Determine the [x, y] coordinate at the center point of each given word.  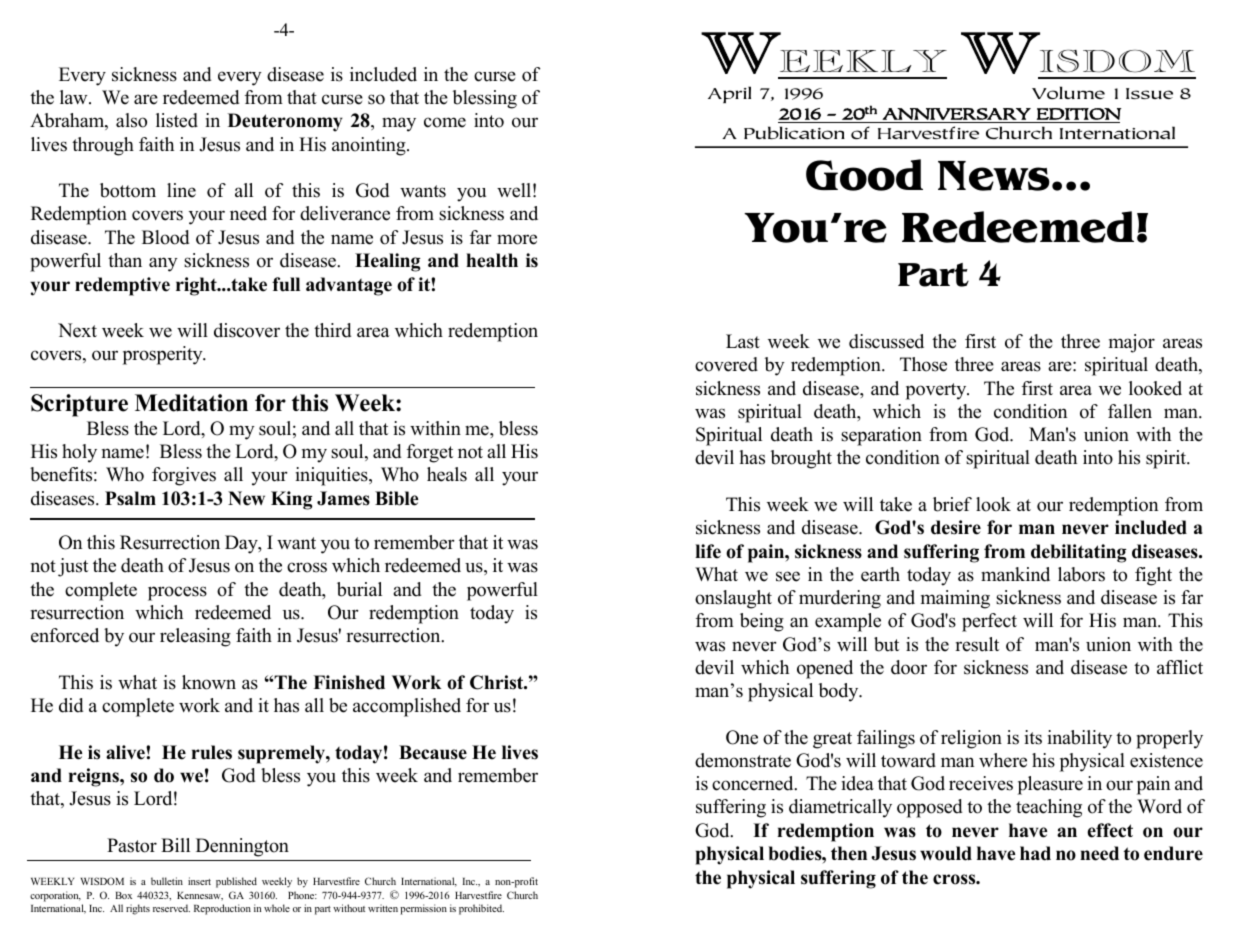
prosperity [164, 355]
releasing [195, 637]
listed [177, 120]
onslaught [733, 599]
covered [726, 364]
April [729, 94]
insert [199, 881]
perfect [989, 622]
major [1132, 343]
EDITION [1079, 114]
